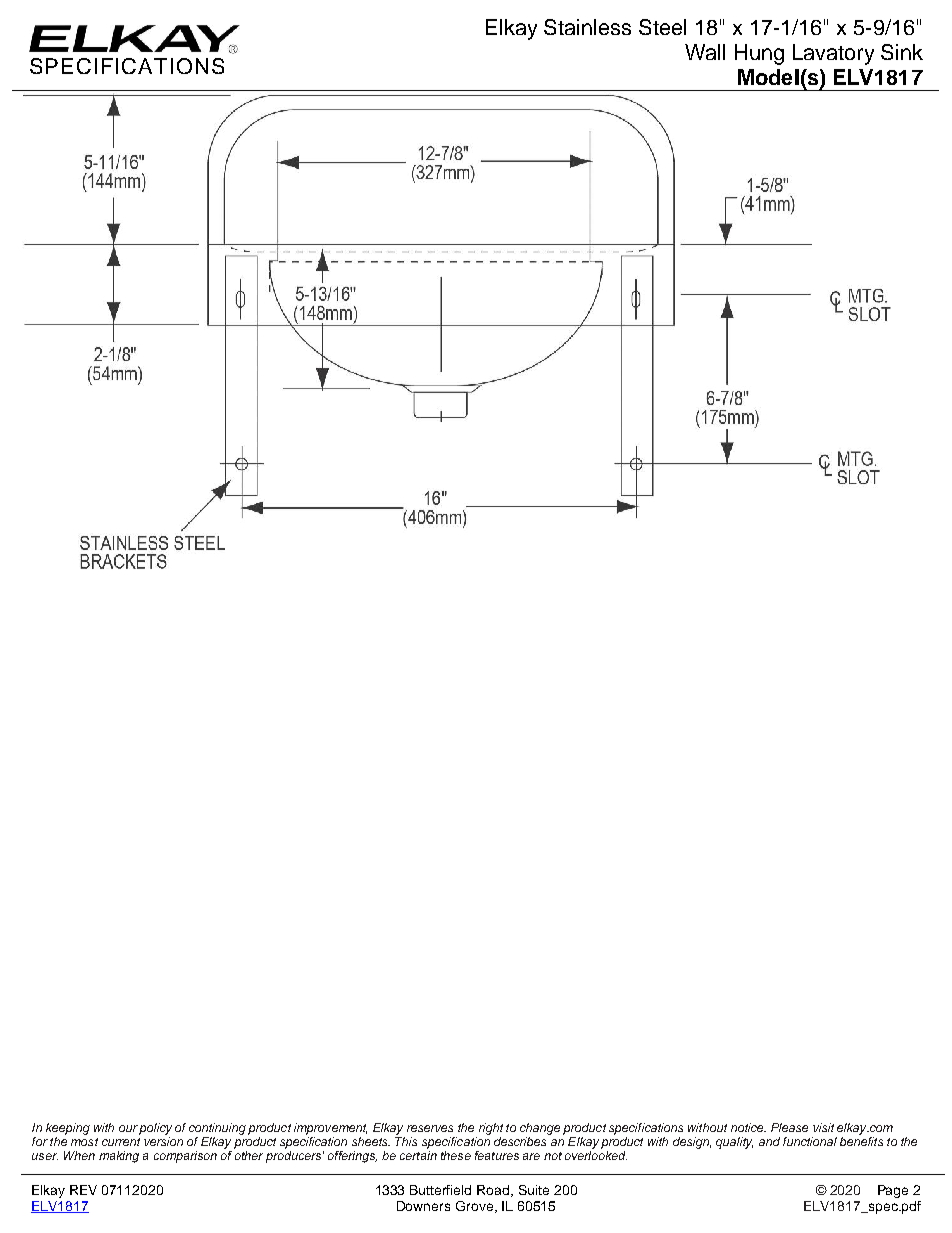  I want to click on Lavatory, so click(833, 54).
